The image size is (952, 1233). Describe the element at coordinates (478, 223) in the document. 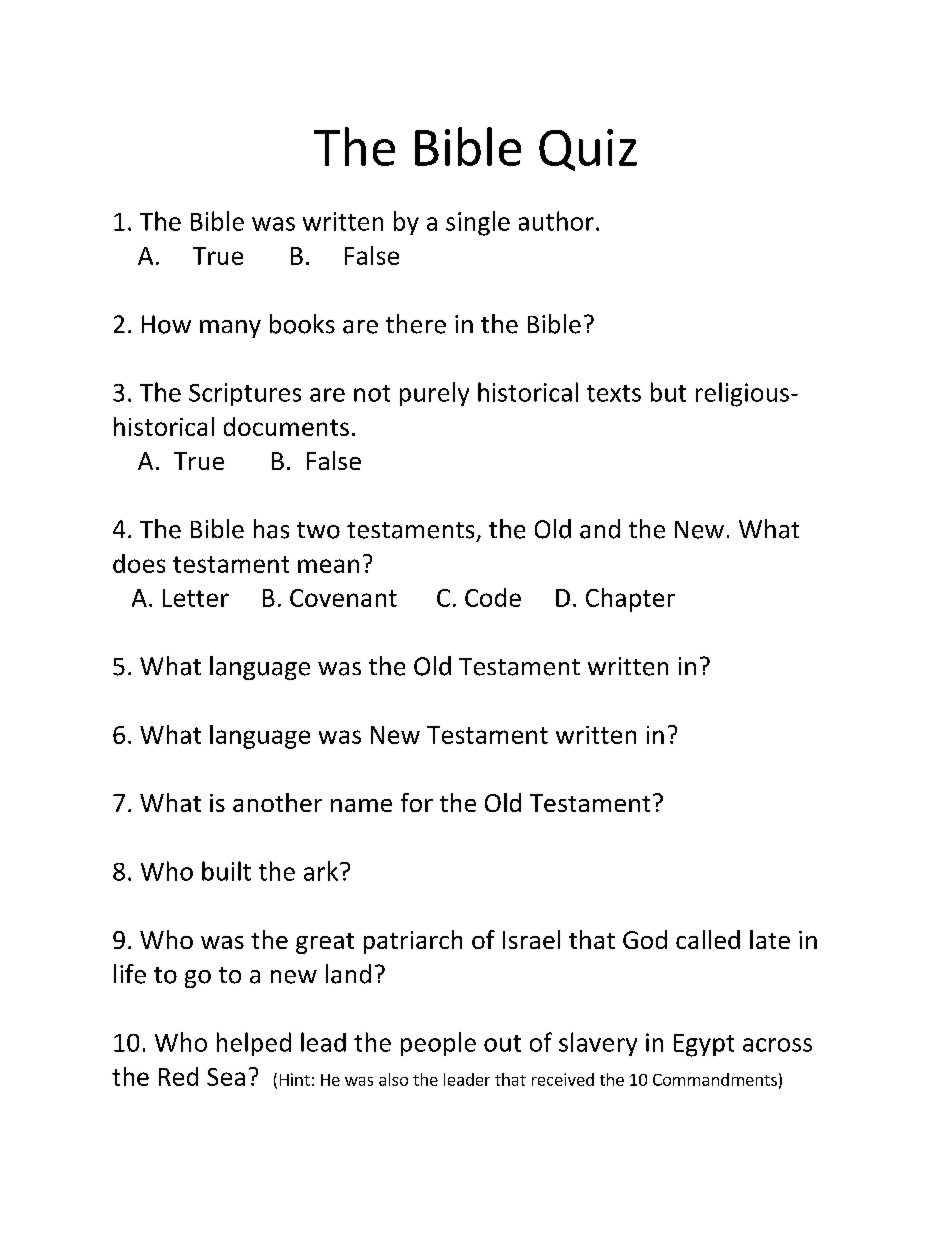

I see `single` at that location.
